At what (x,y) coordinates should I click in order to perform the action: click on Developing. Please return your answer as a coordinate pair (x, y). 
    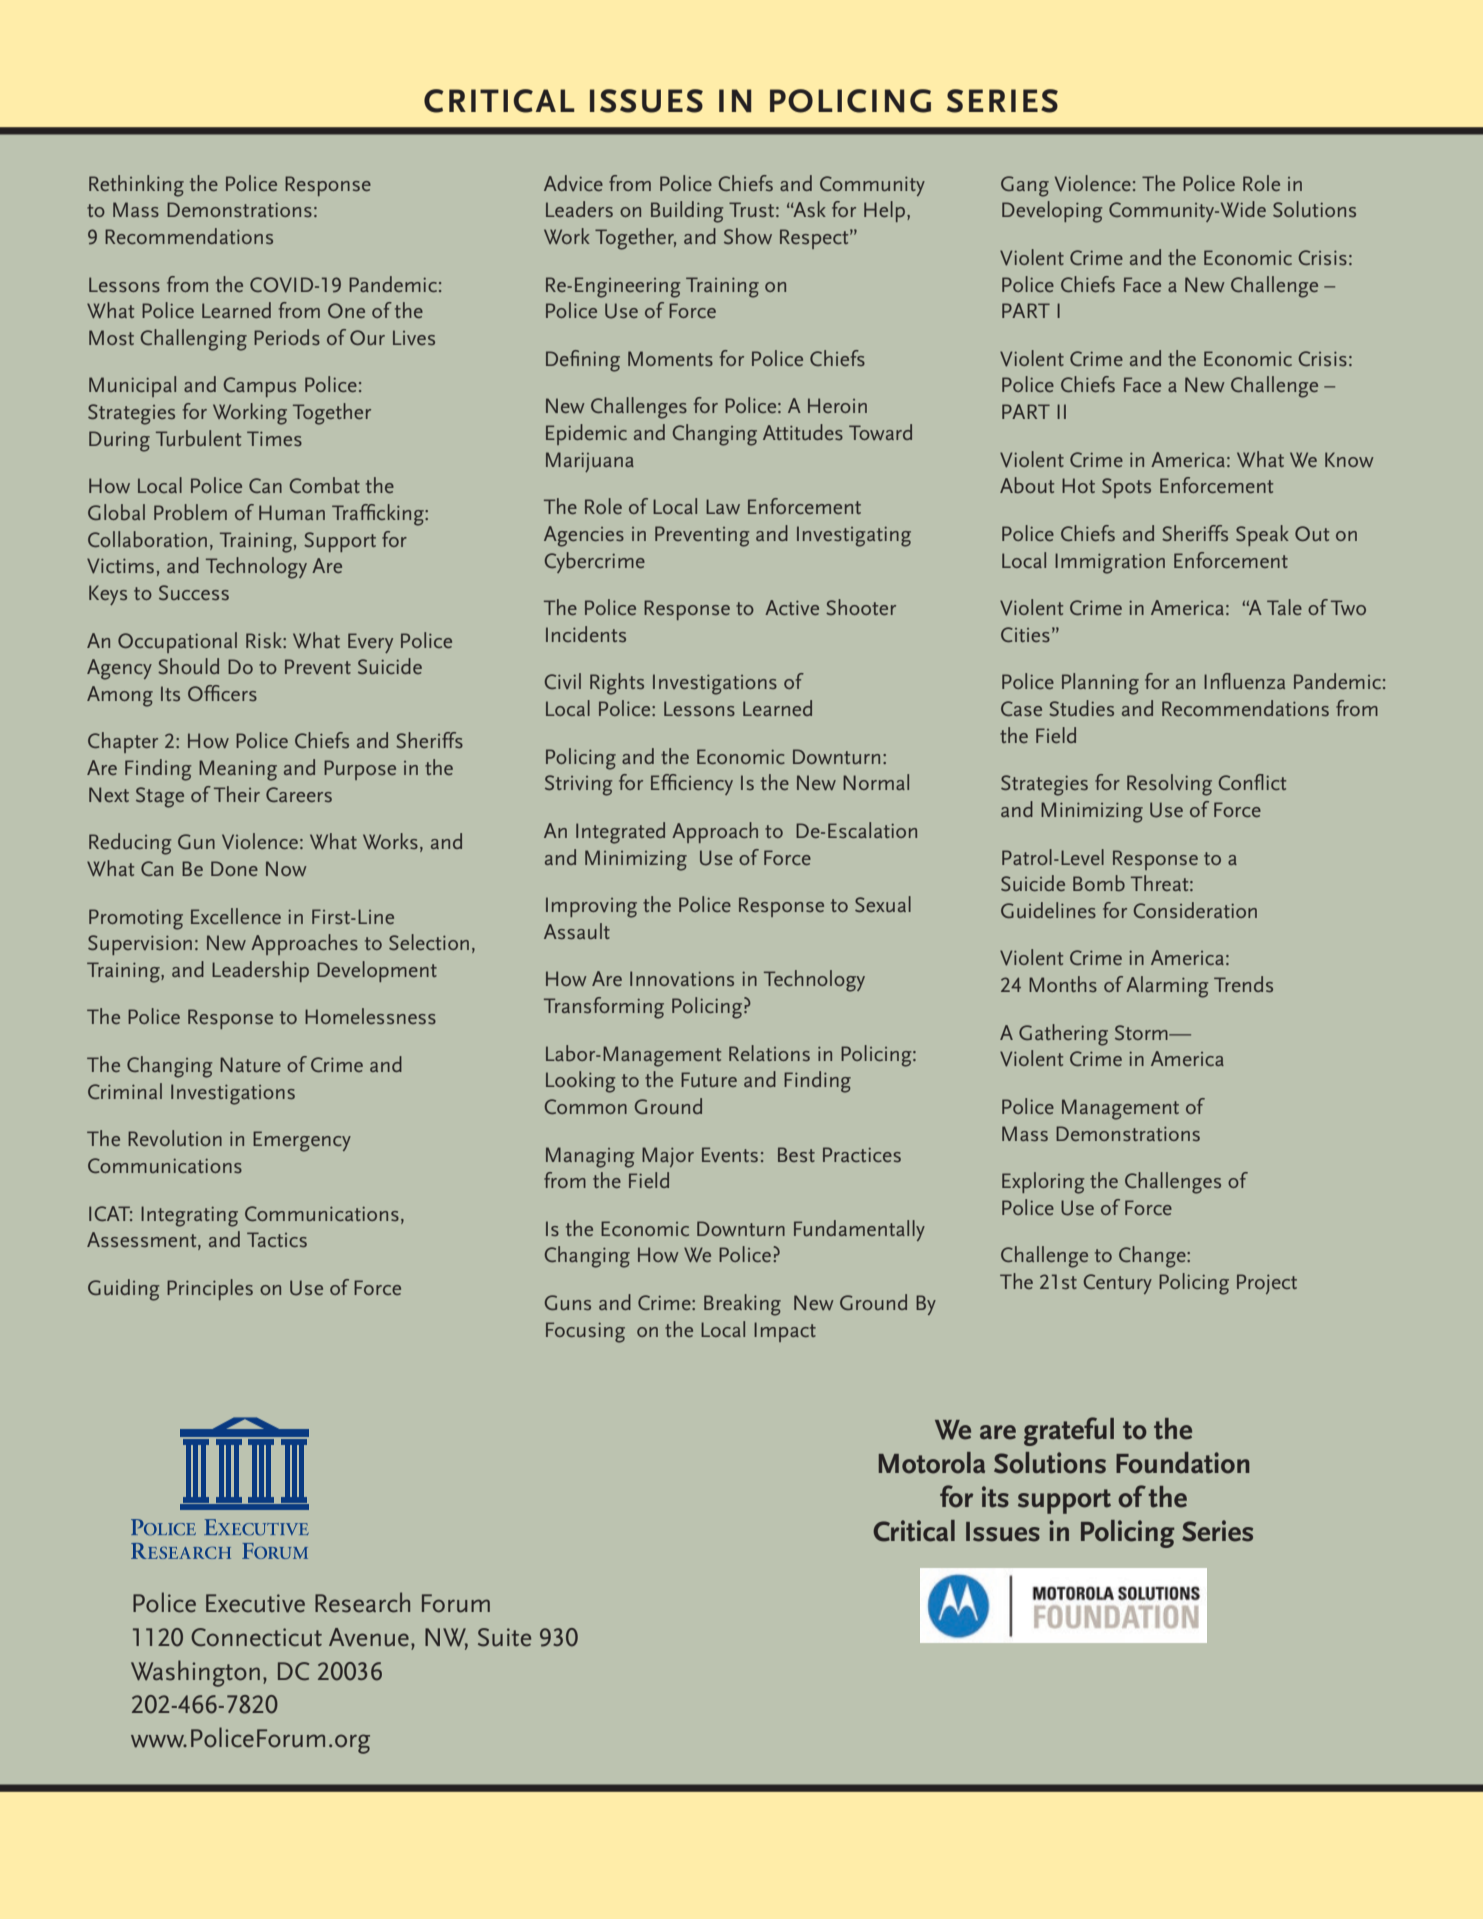
    Looking at the image, I should click on (1052, 212).
